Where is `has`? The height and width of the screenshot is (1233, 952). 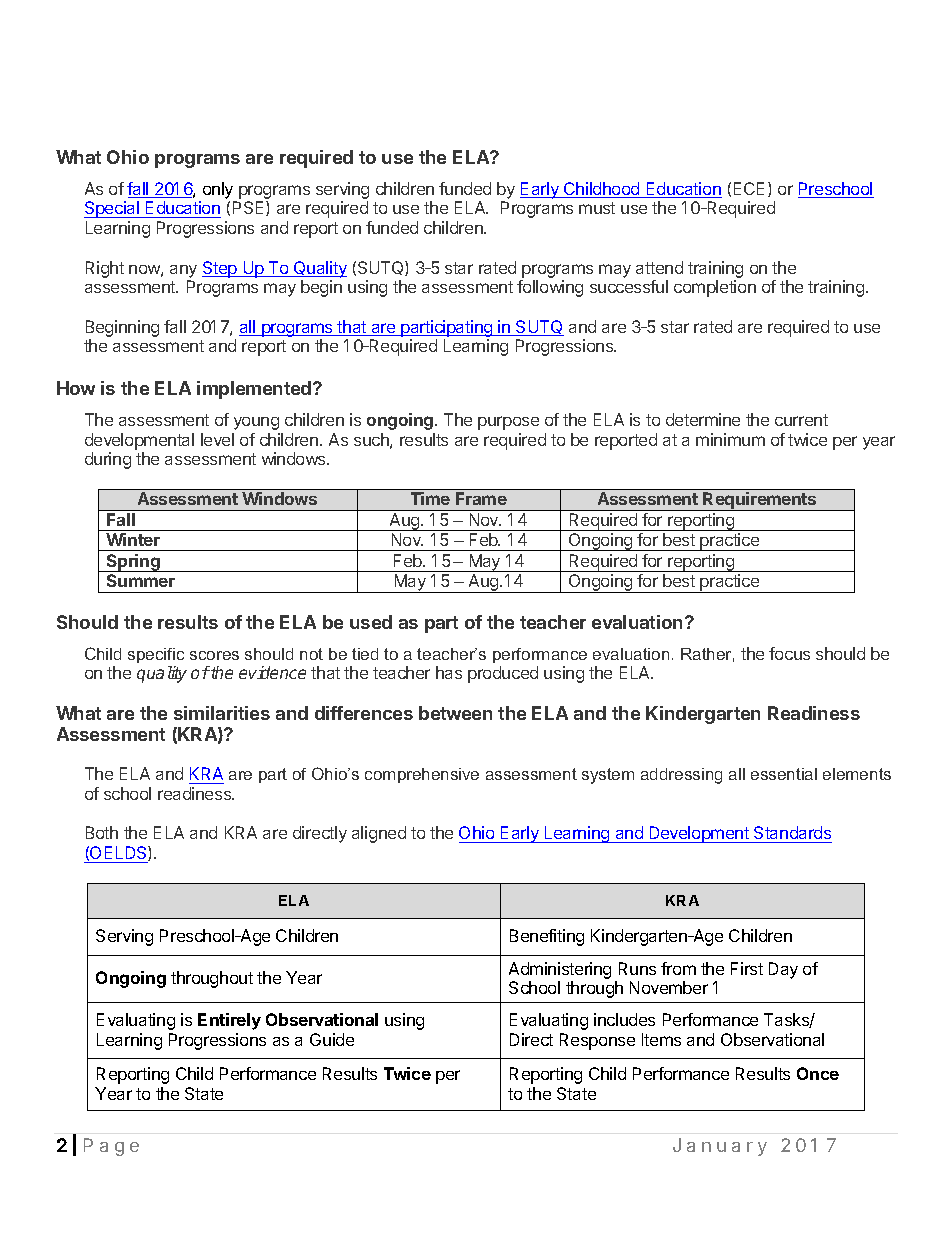 has is located at coordinates (449, 672).
